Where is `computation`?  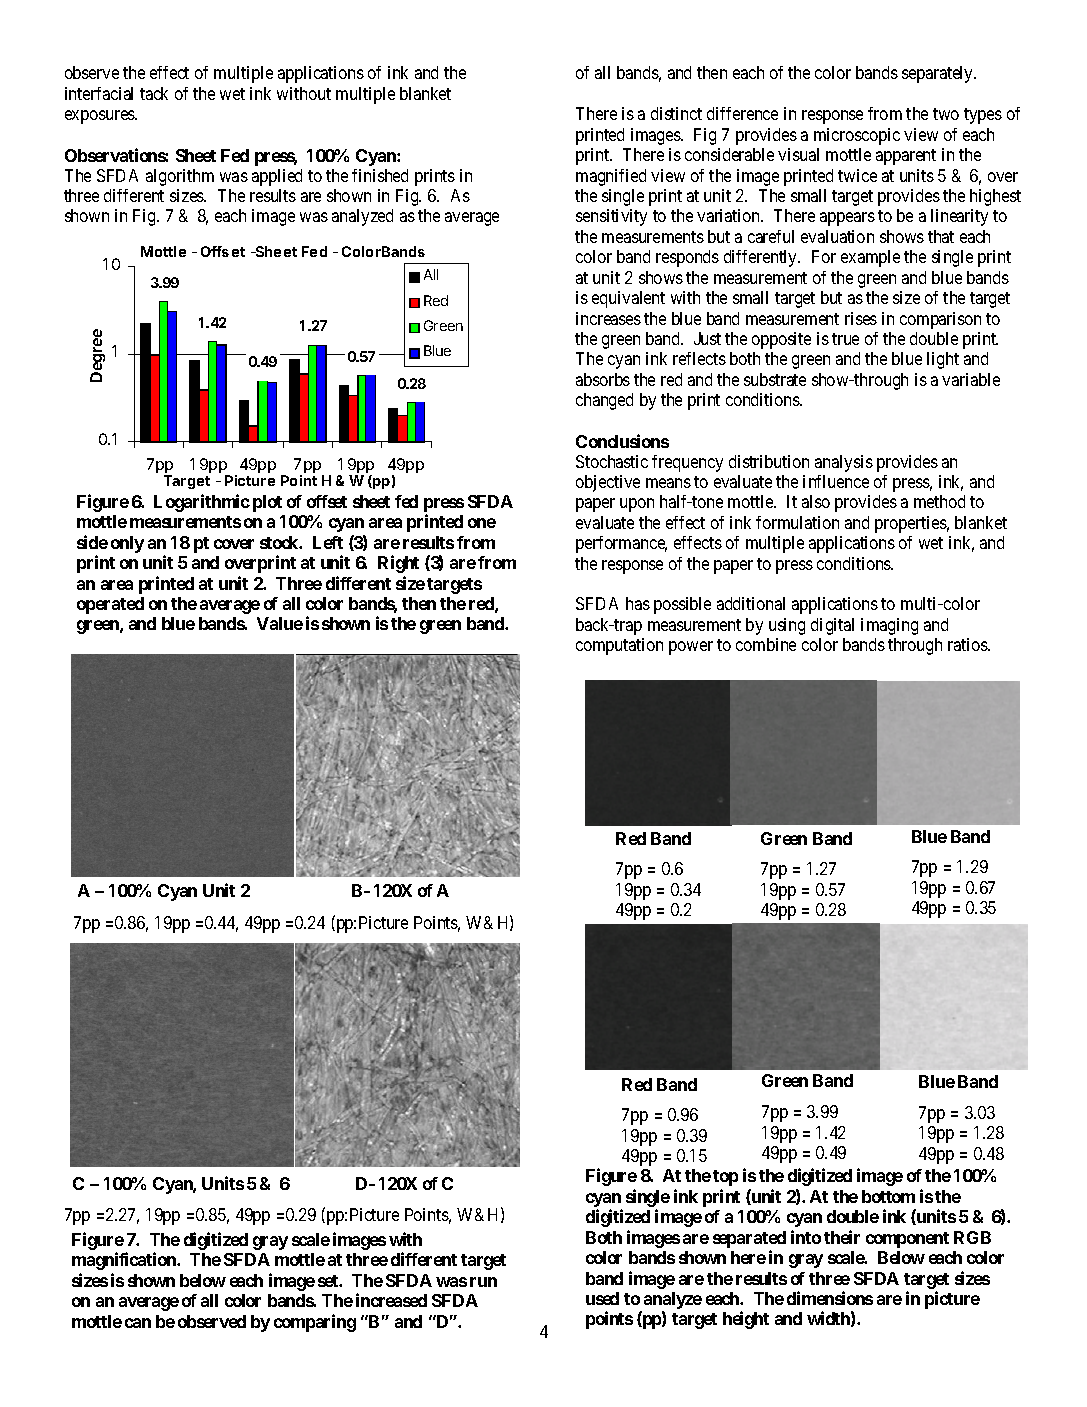 computation is located at coordinates (619, 646).
